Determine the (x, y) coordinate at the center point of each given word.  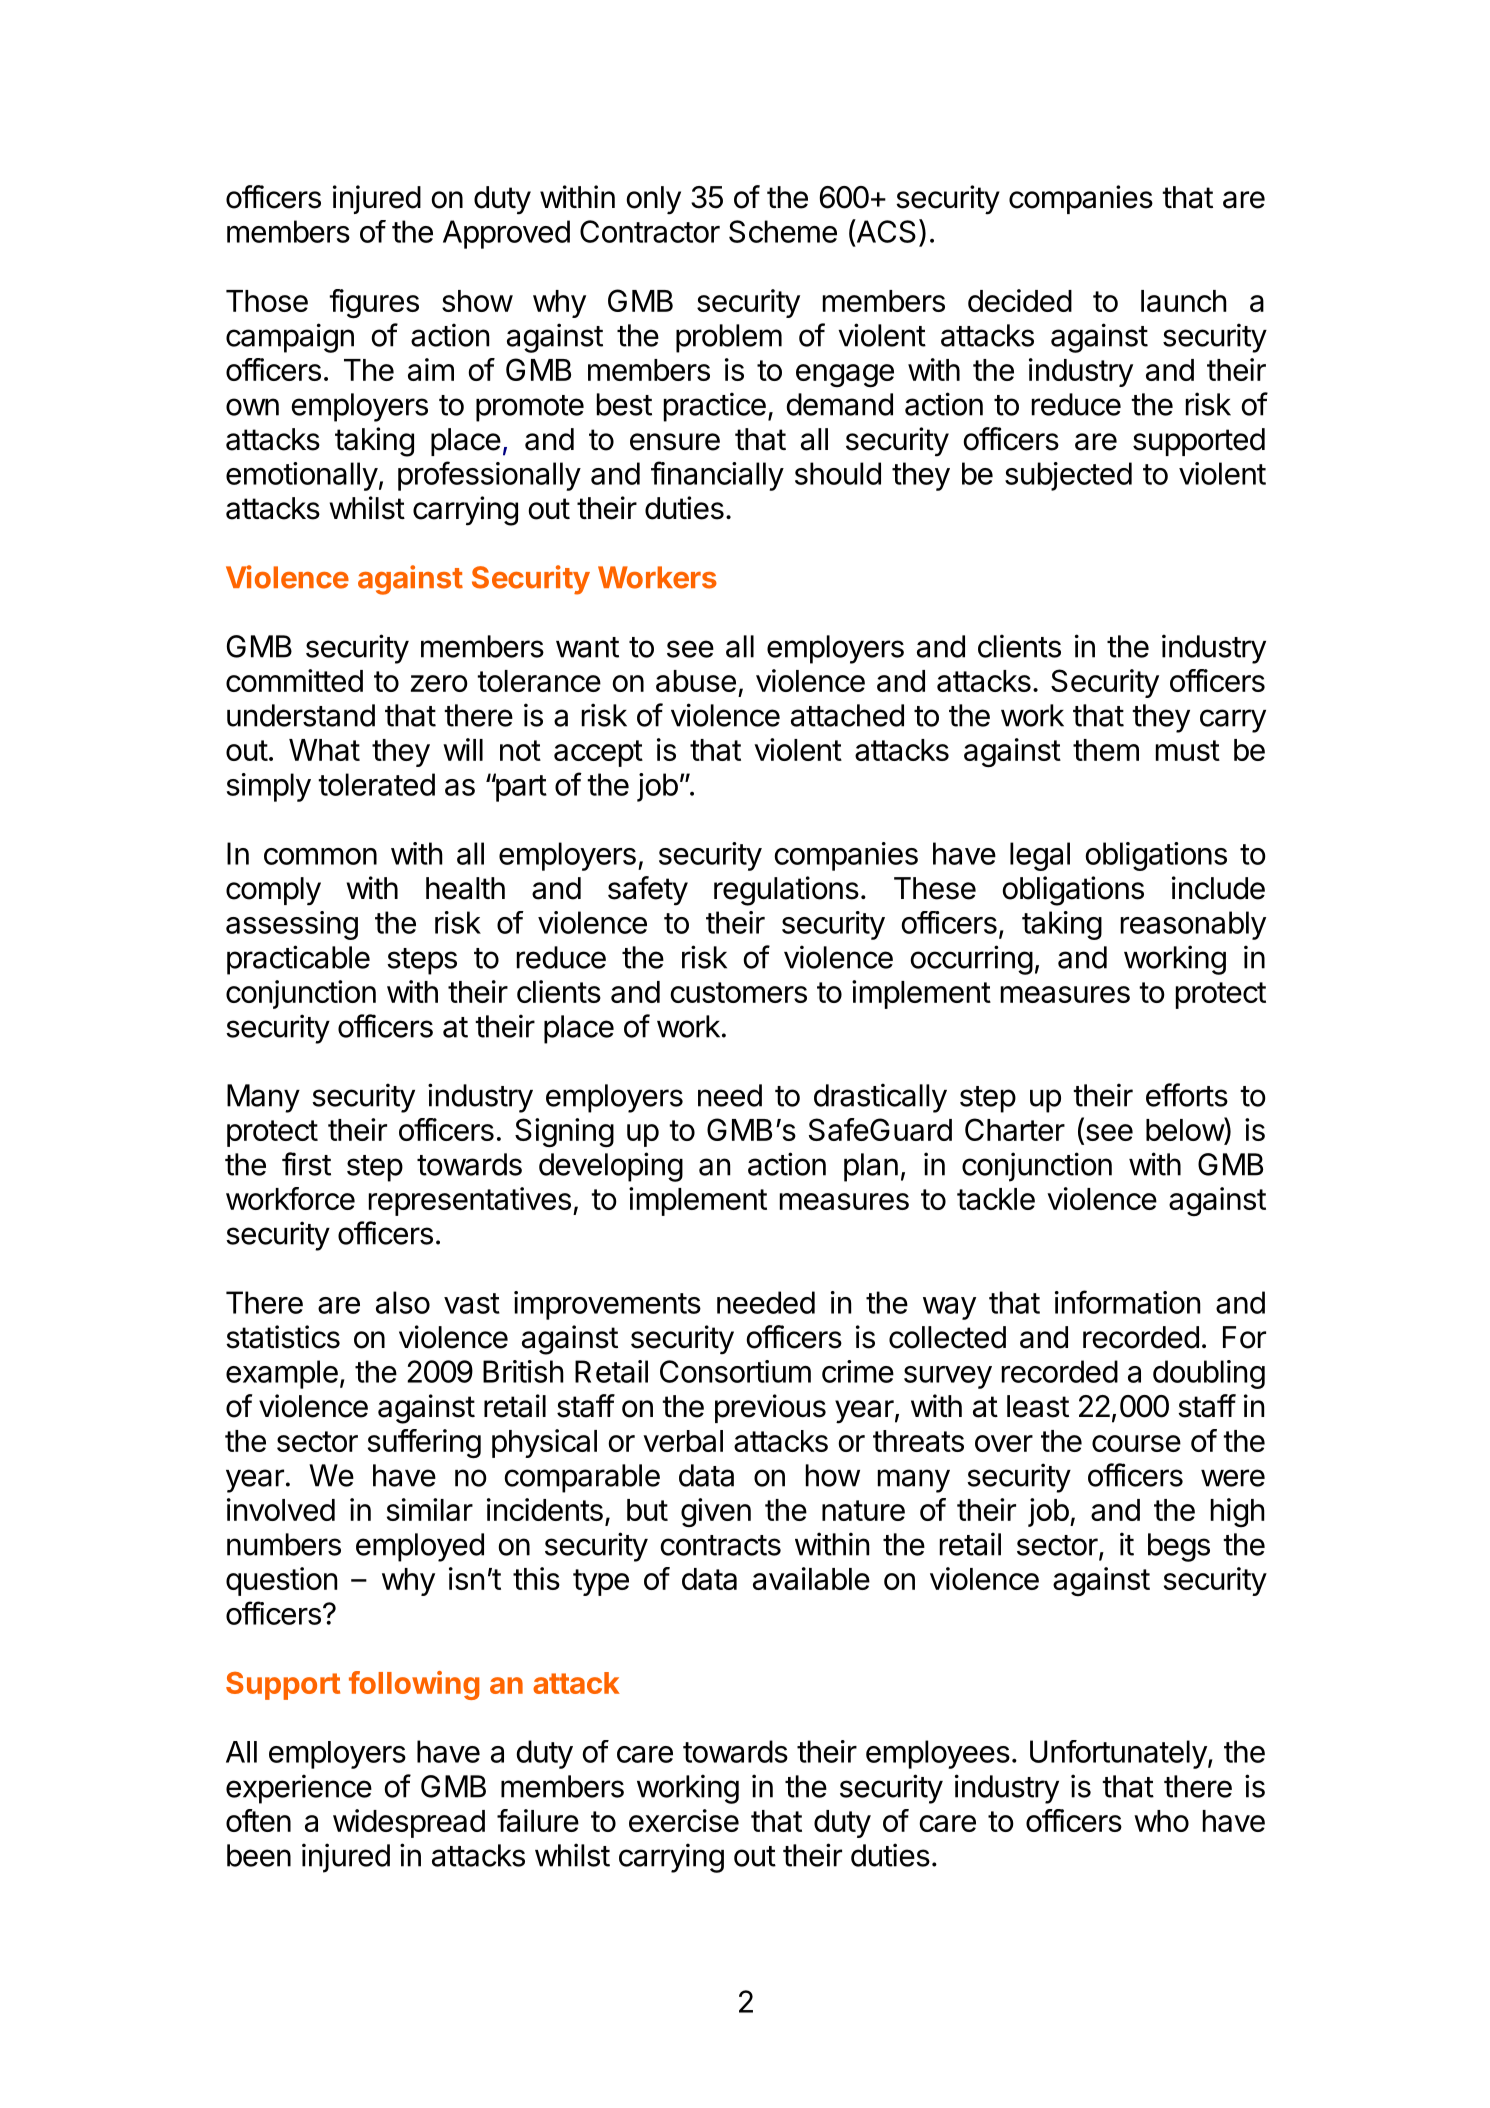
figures (374, 304)
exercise (684, 1820)
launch (1184, 301)
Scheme (783, 231)
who (1161, 1821)
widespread (409, 1823)
